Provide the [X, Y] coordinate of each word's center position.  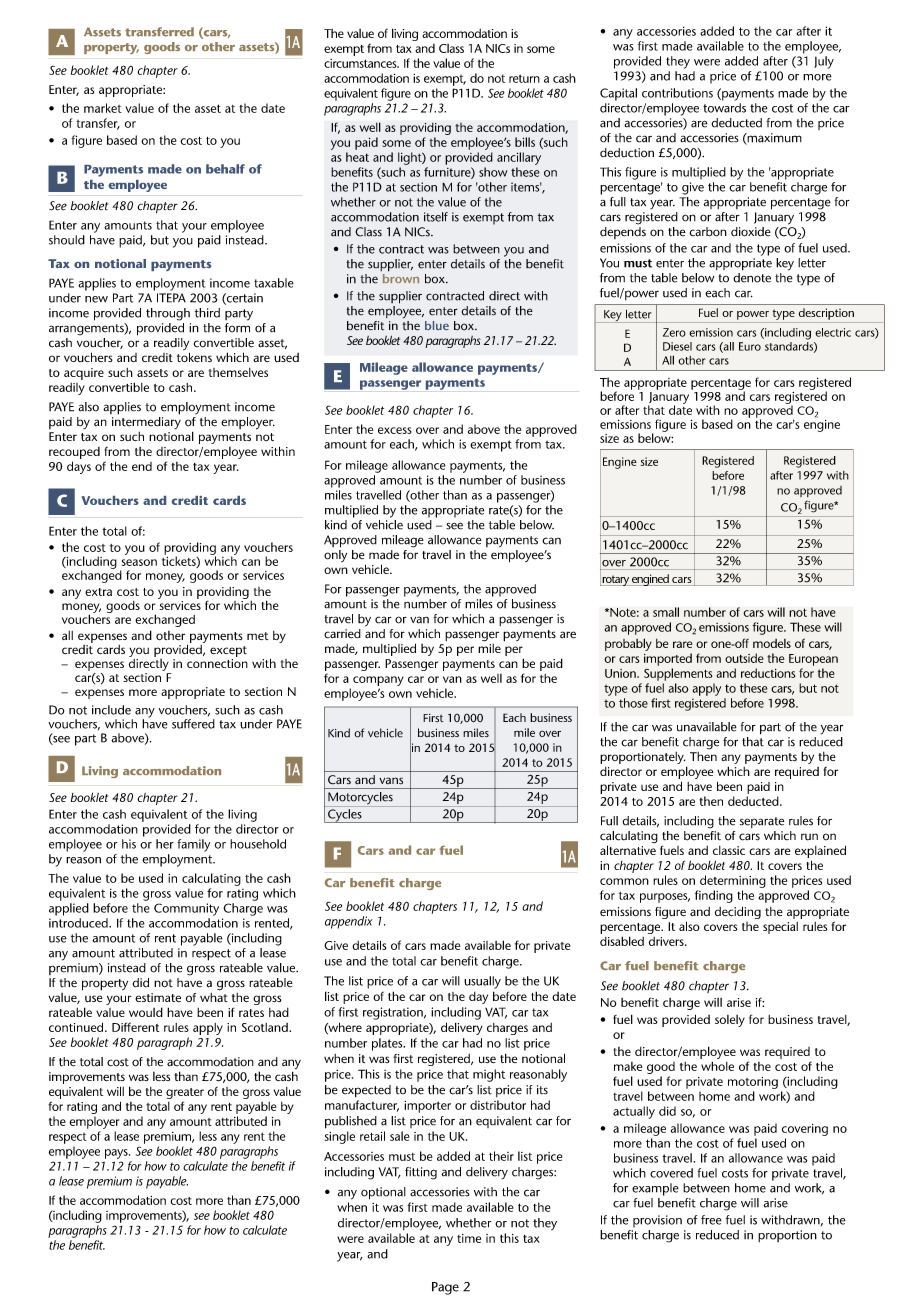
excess [395, 430]
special [780, 928]
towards [724, 108]
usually [482, 982]
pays [117, 1154]
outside [744, 658]
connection [217, 663]
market [103, 108]
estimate [158, 997]
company [378, 681]
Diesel [677, 346]
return [524, 78]
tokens [194, 357]
